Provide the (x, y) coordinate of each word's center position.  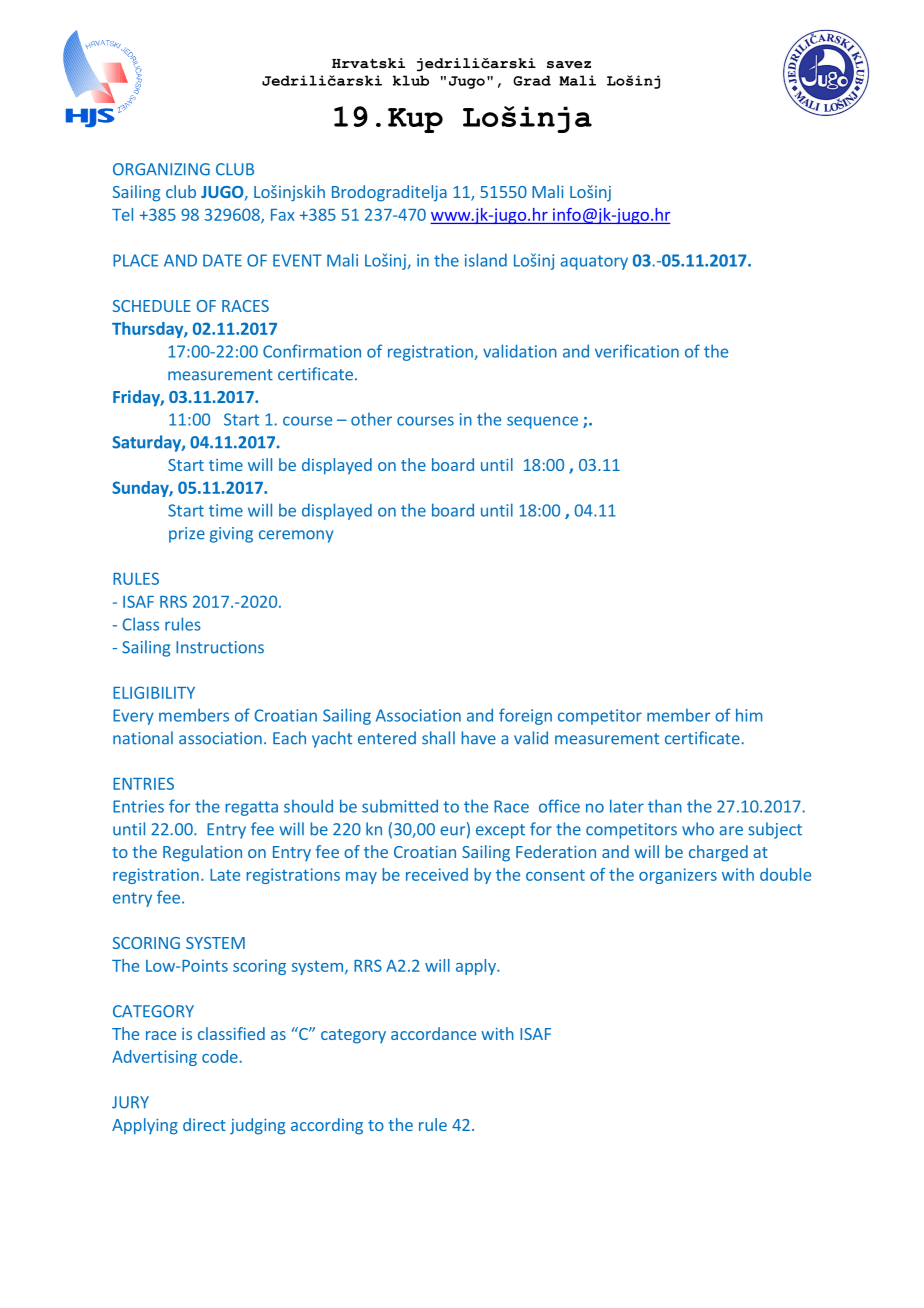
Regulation (202, 853)
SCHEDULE (151, 306)
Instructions (220, 647)
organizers (678, 876)
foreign (525, 716)
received (437, 874)
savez (569, 65)
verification (637, 351)
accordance (433, 1033)
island (486, 260)
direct (204, 1124)
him (749, 715)
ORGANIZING (161, 169)
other (371, 419)
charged (718, 853)
